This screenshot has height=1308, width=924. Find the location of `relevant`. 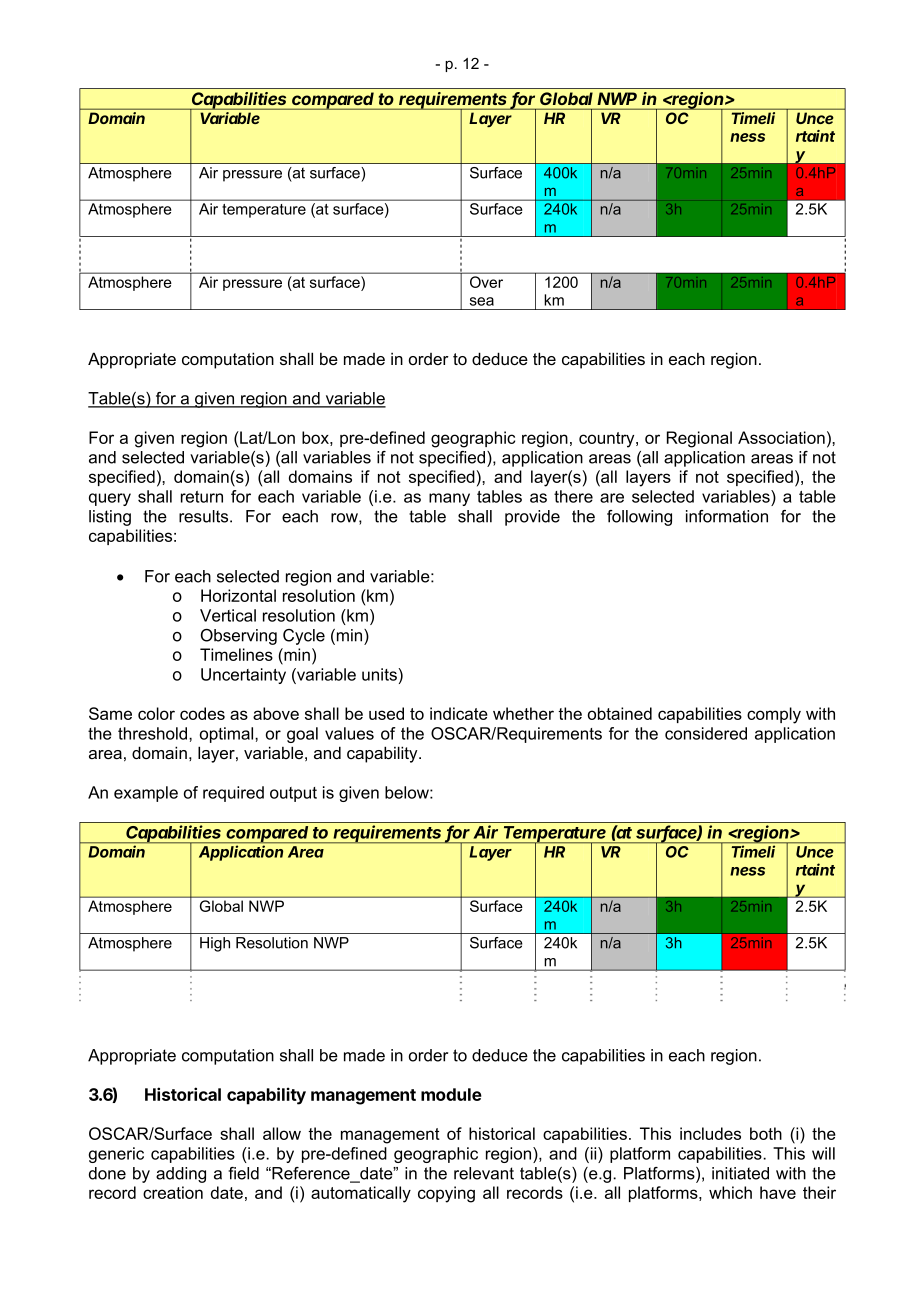

relevant is located at coordinates (484, 1173).
